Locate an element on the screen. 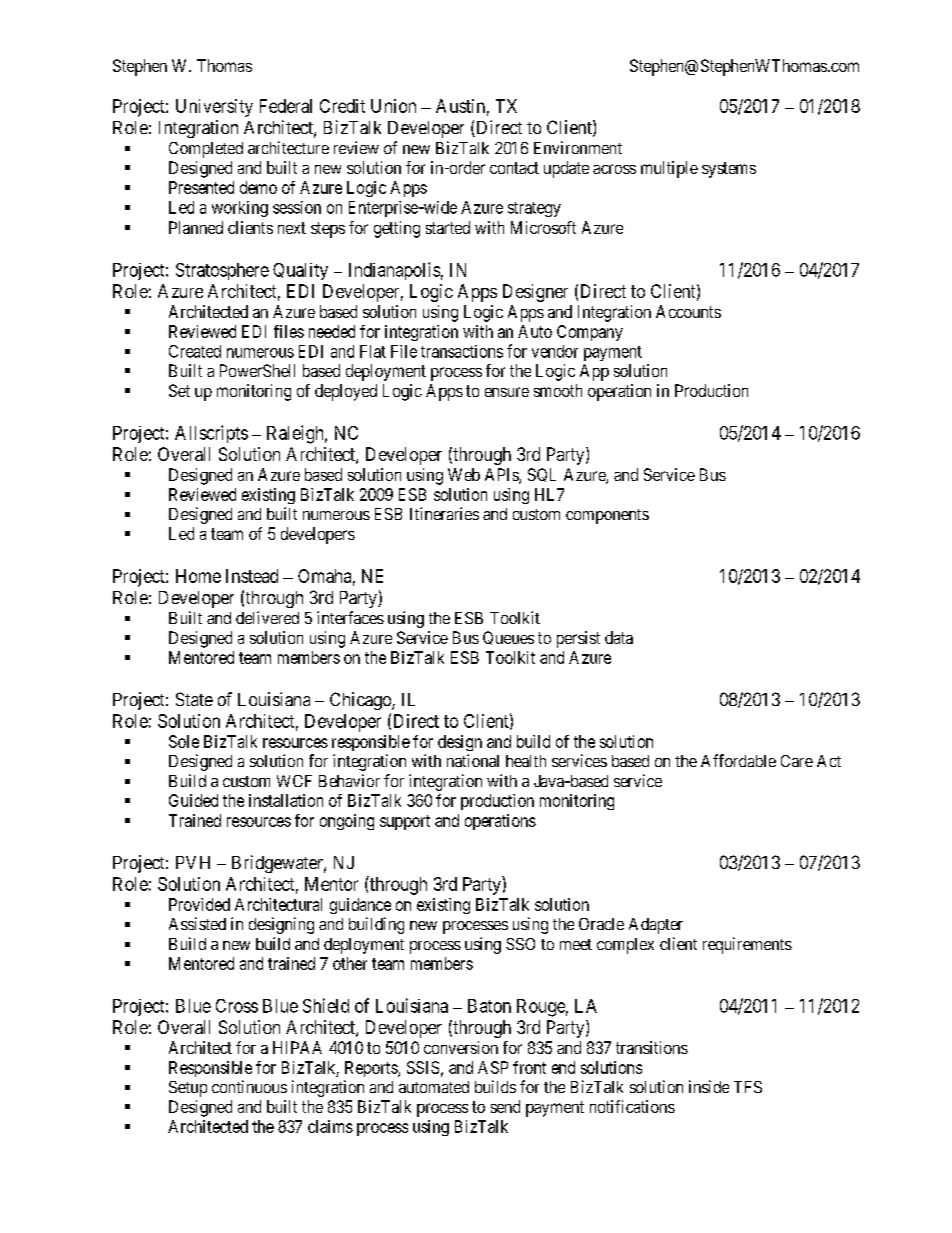  data is located at coordinates (619, 637).
